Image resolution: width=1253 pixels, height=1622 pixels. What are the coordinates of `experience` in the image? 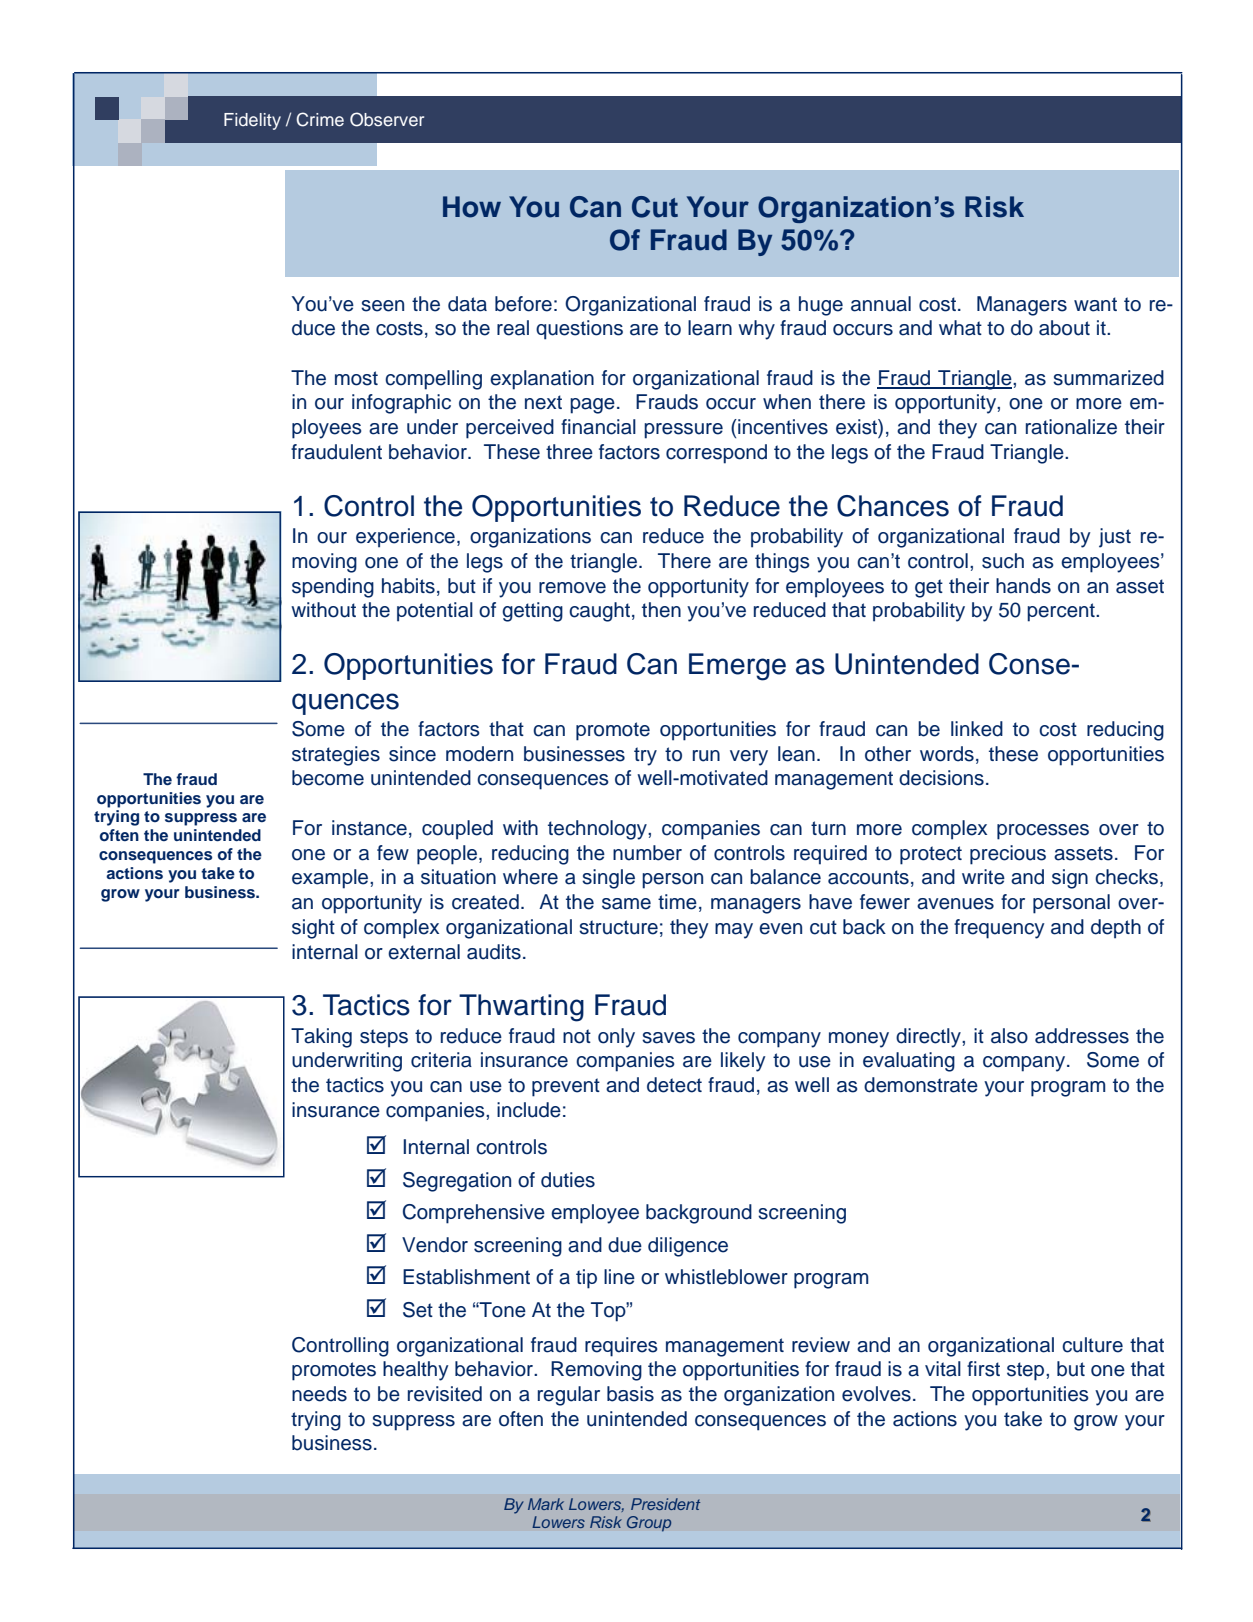 It's located at (405, 538).
